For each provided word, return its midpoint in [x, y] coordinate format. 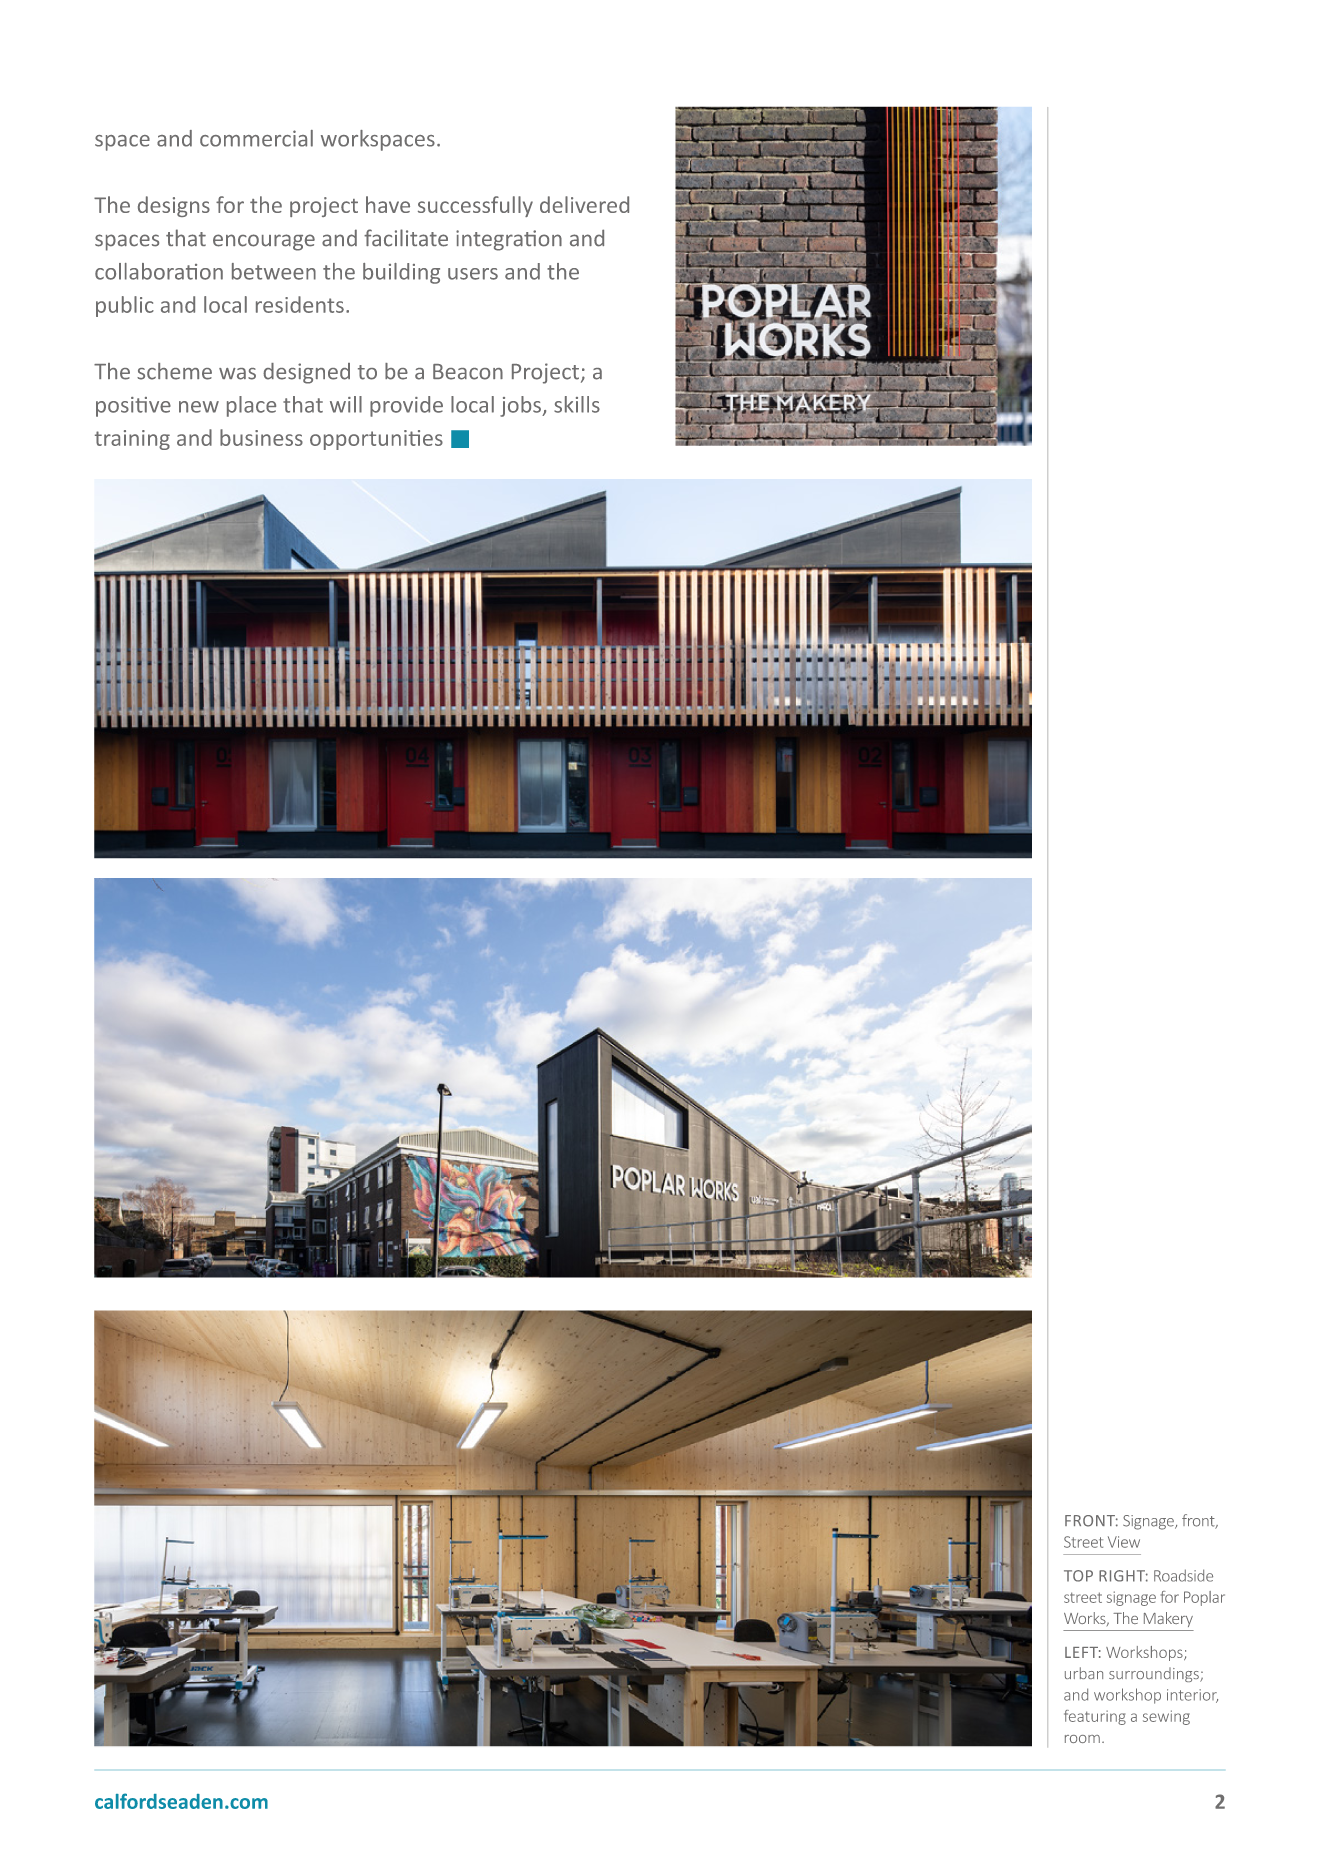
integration [509, 240]
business [261, 437]
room [1082, 1739]
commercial [256, 138]
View [1124, 1542]
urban [1084, 1673]
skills [577, 404]
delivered [584, 204]
